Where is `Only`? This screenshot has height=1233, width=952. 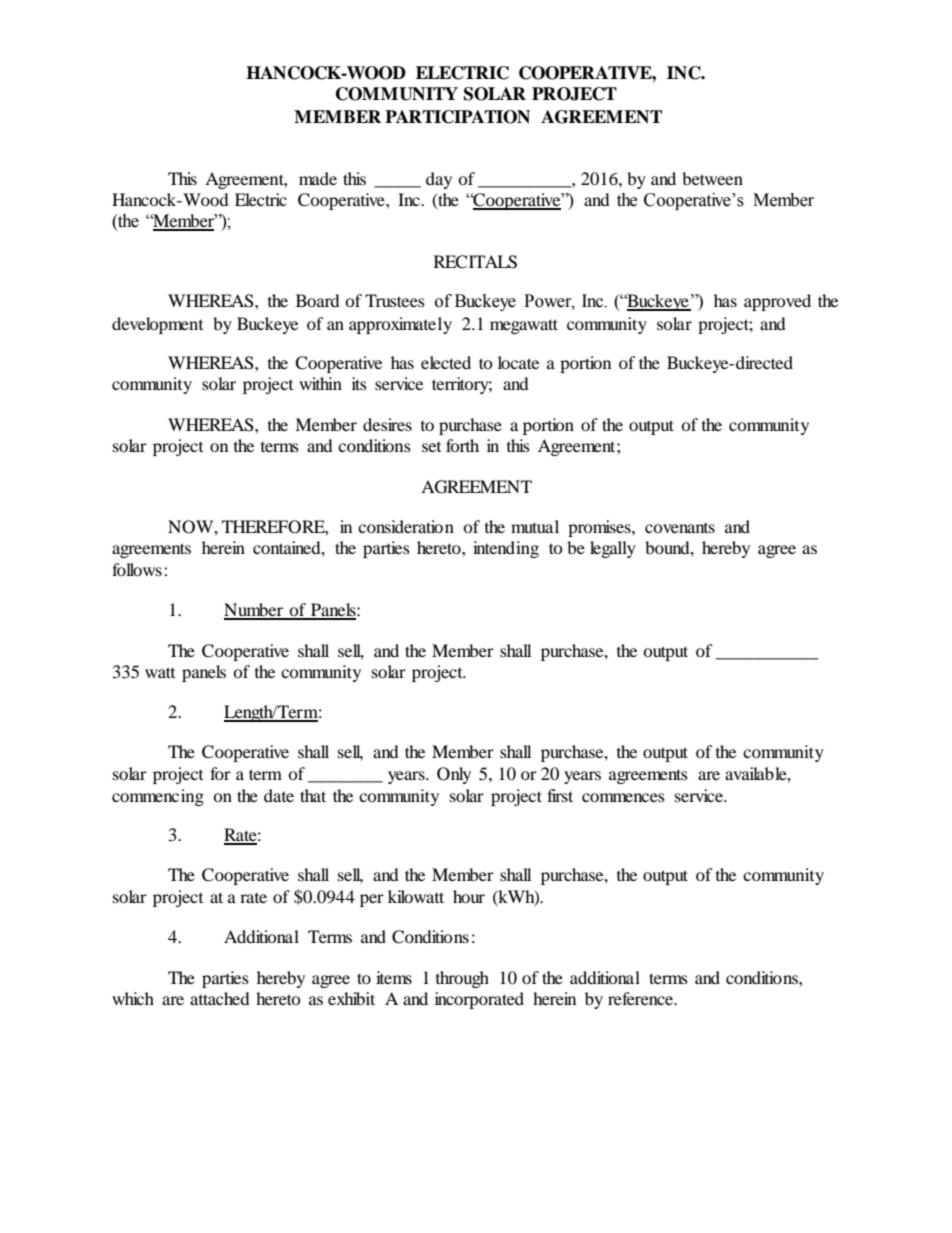
Only is located at coordinates (454, 775).
